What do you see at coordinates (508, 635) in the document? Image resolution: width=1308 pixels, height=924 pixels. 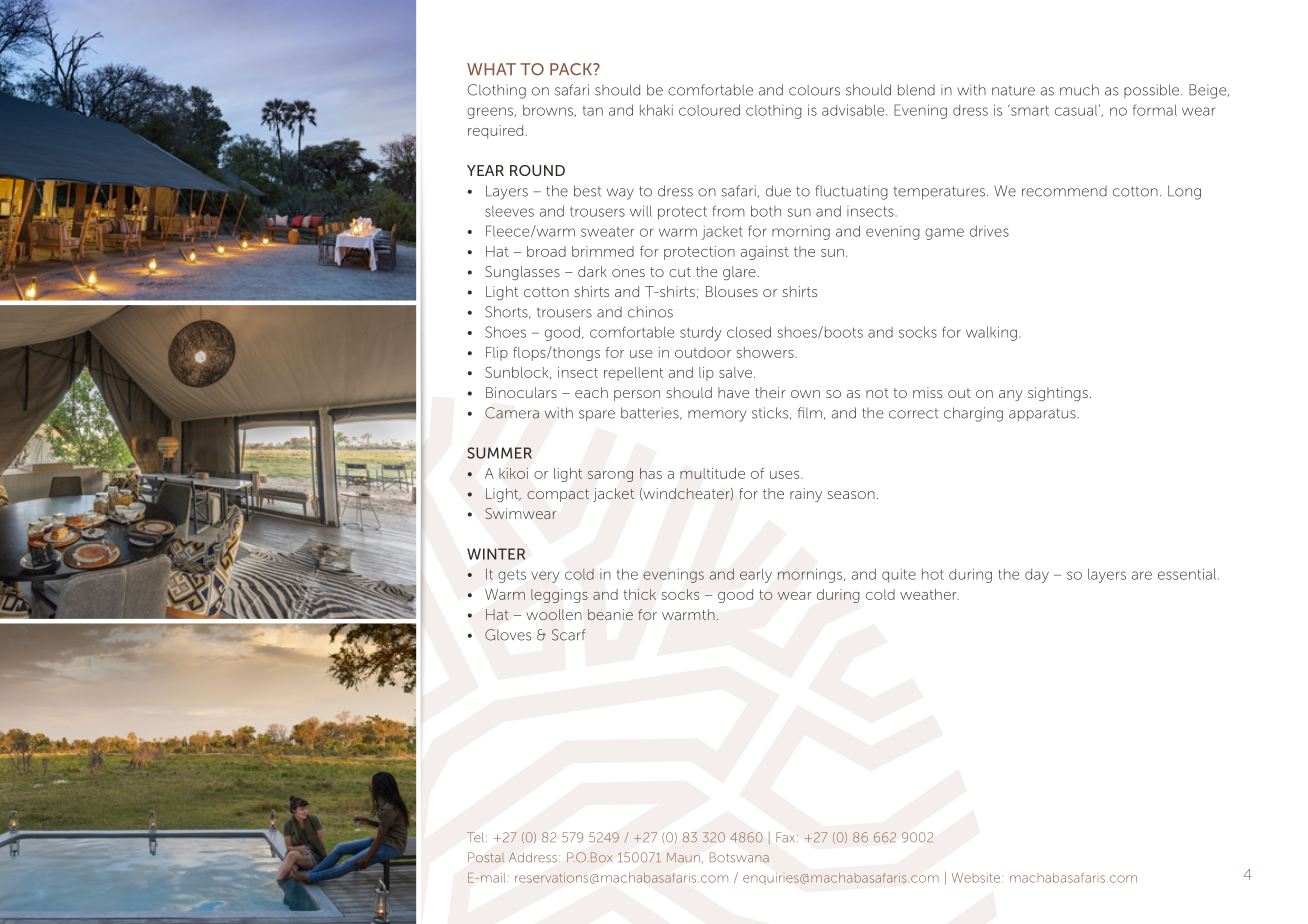 I see `Gloves` at bounding box center [508, 635].
